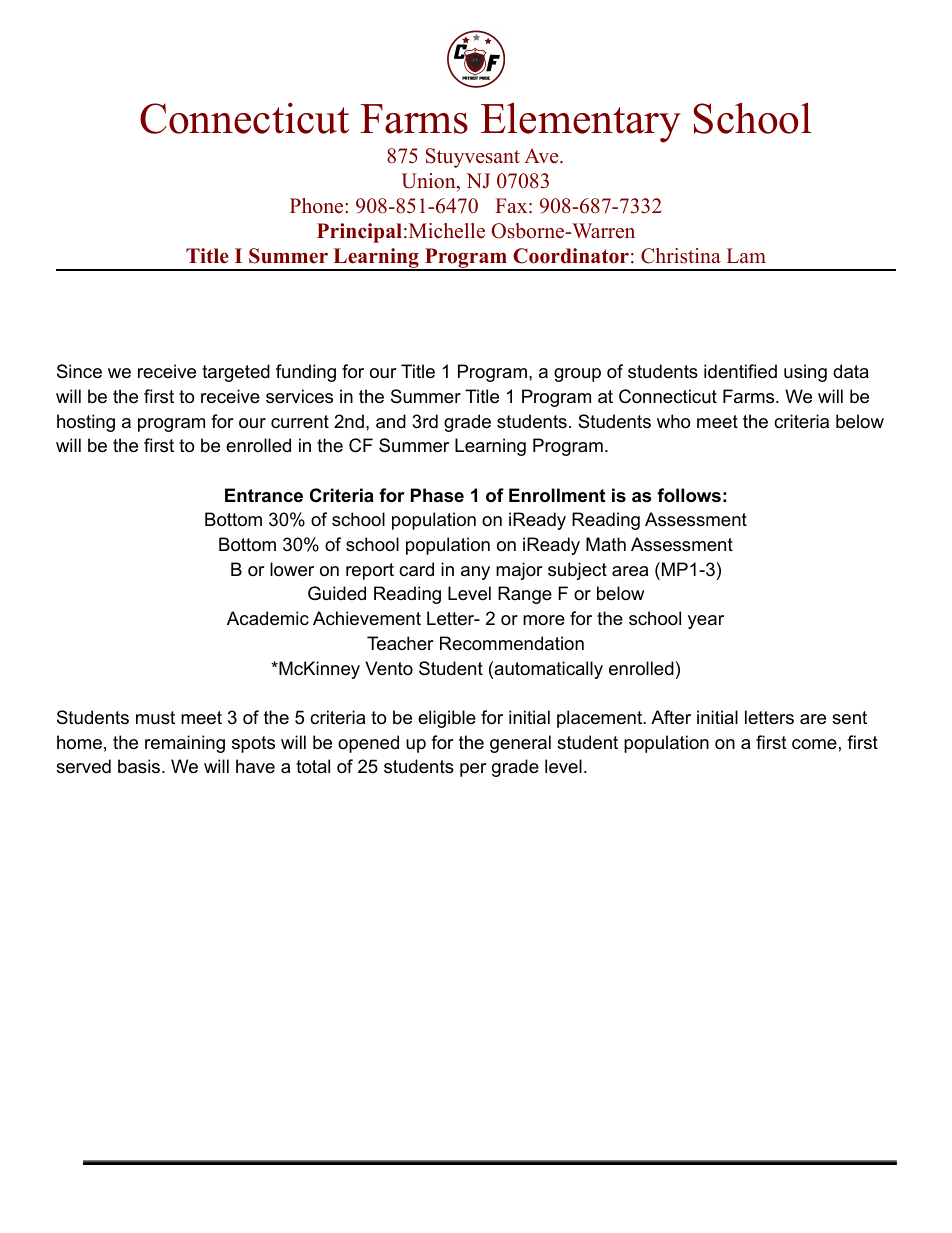 The image size is (952, 1233). What do you see at coordinates (429, 182) in the screenshot?
I see `Union` at bounding box center [429, 182].
